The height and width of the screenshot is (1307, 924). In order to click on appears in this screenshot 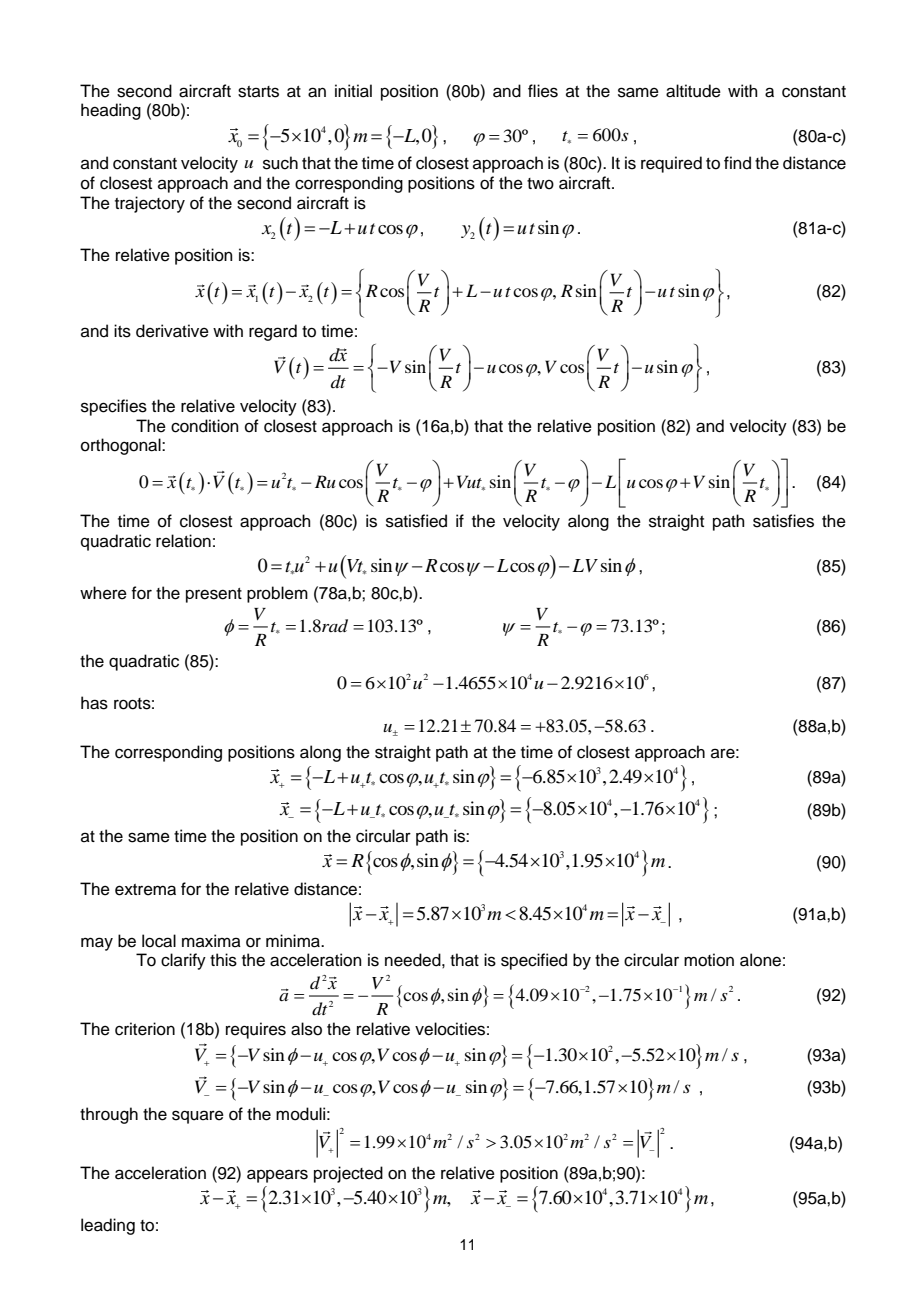, I will do `click(277, 1176)`.
